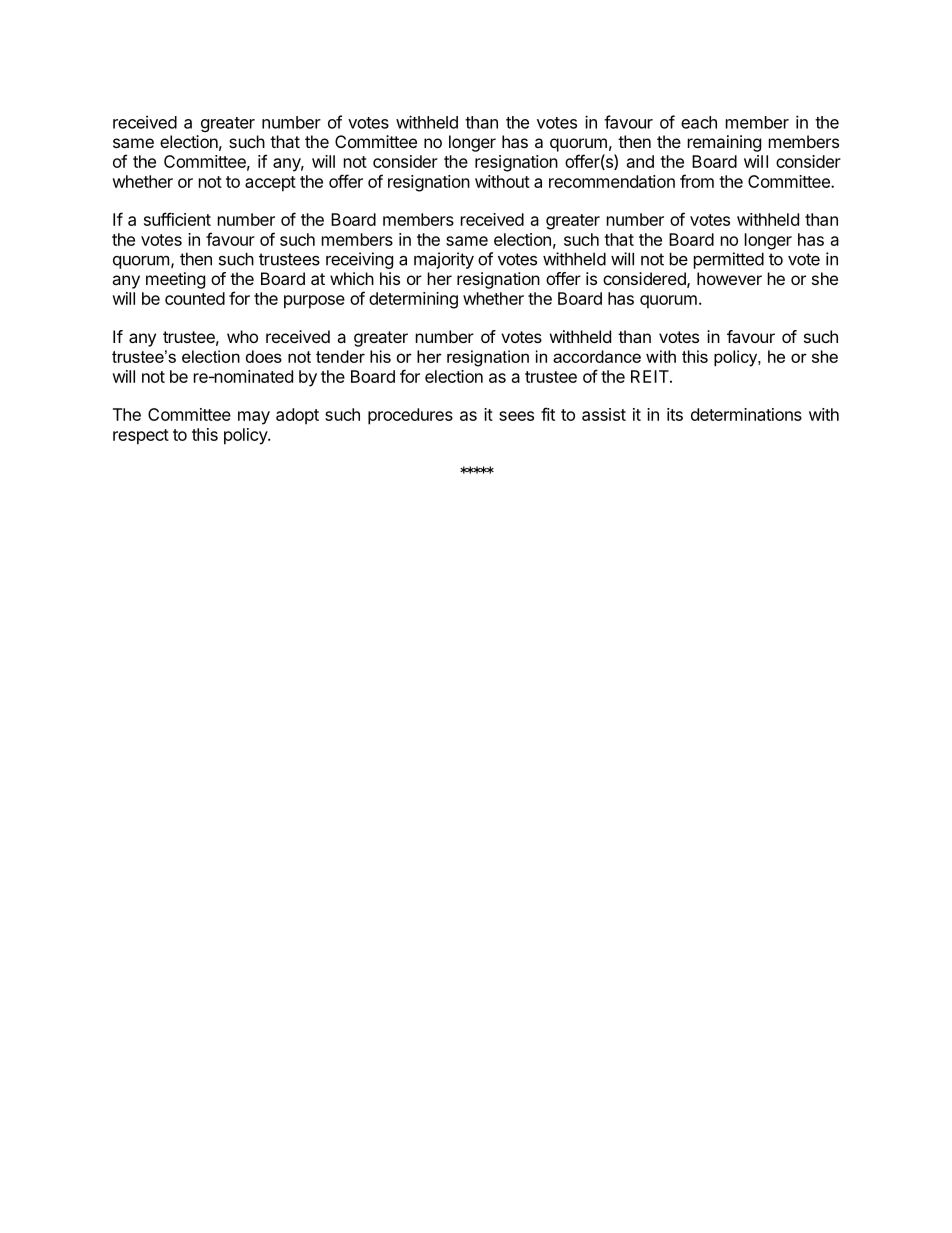 This screenshot has width=952, height=1233. What do you see at coordinates (640, 161) in the screenshot?
I see `and` at bounding box center [640, 161].
